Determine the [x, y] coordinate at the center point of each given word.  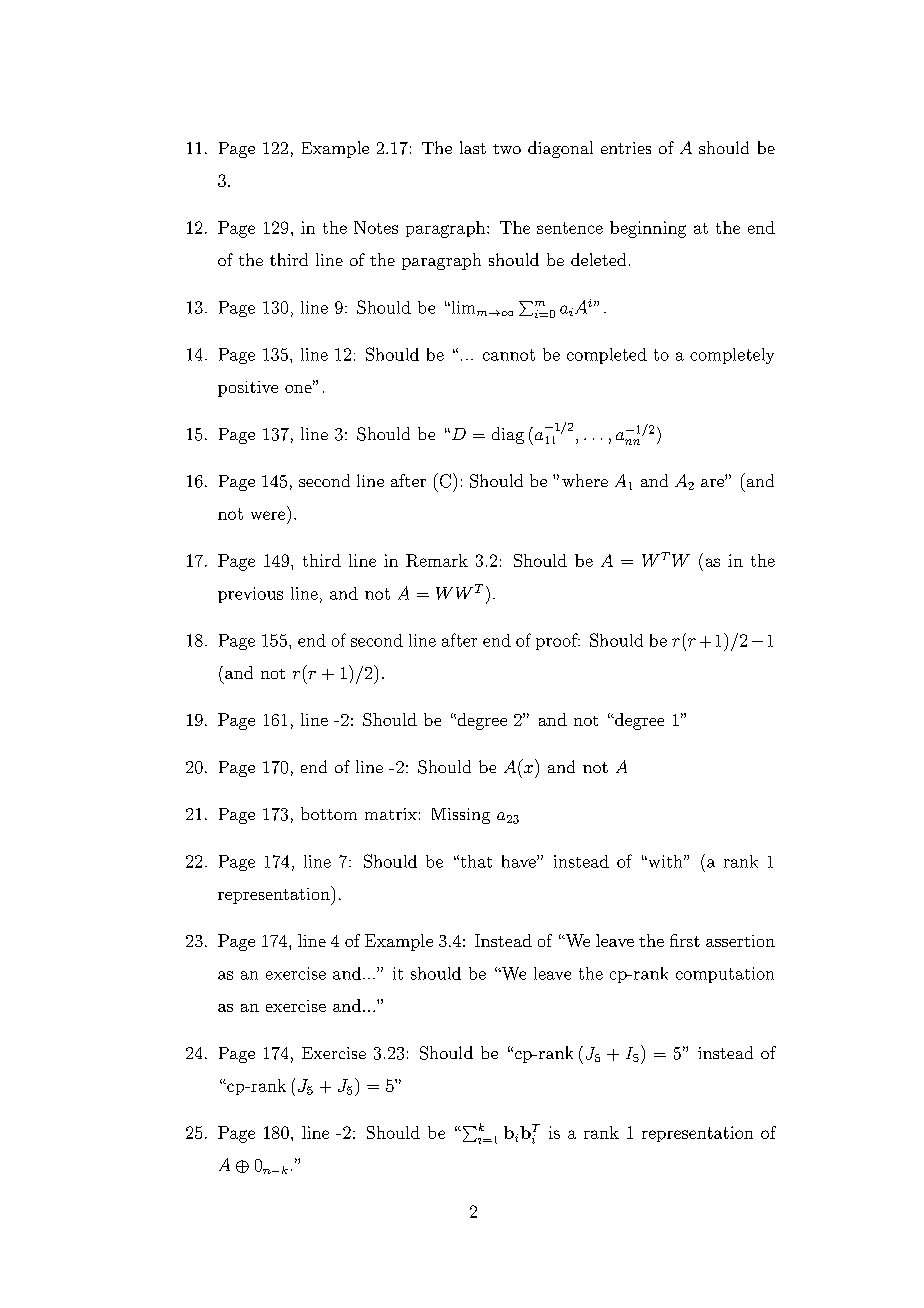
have [520, 861]
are [713, 483]
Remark [437, 560]
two [507, 149]
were [268, 515]
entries [626, 148]
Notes [376, 227]
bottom [329, 813]
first [685, 940]
